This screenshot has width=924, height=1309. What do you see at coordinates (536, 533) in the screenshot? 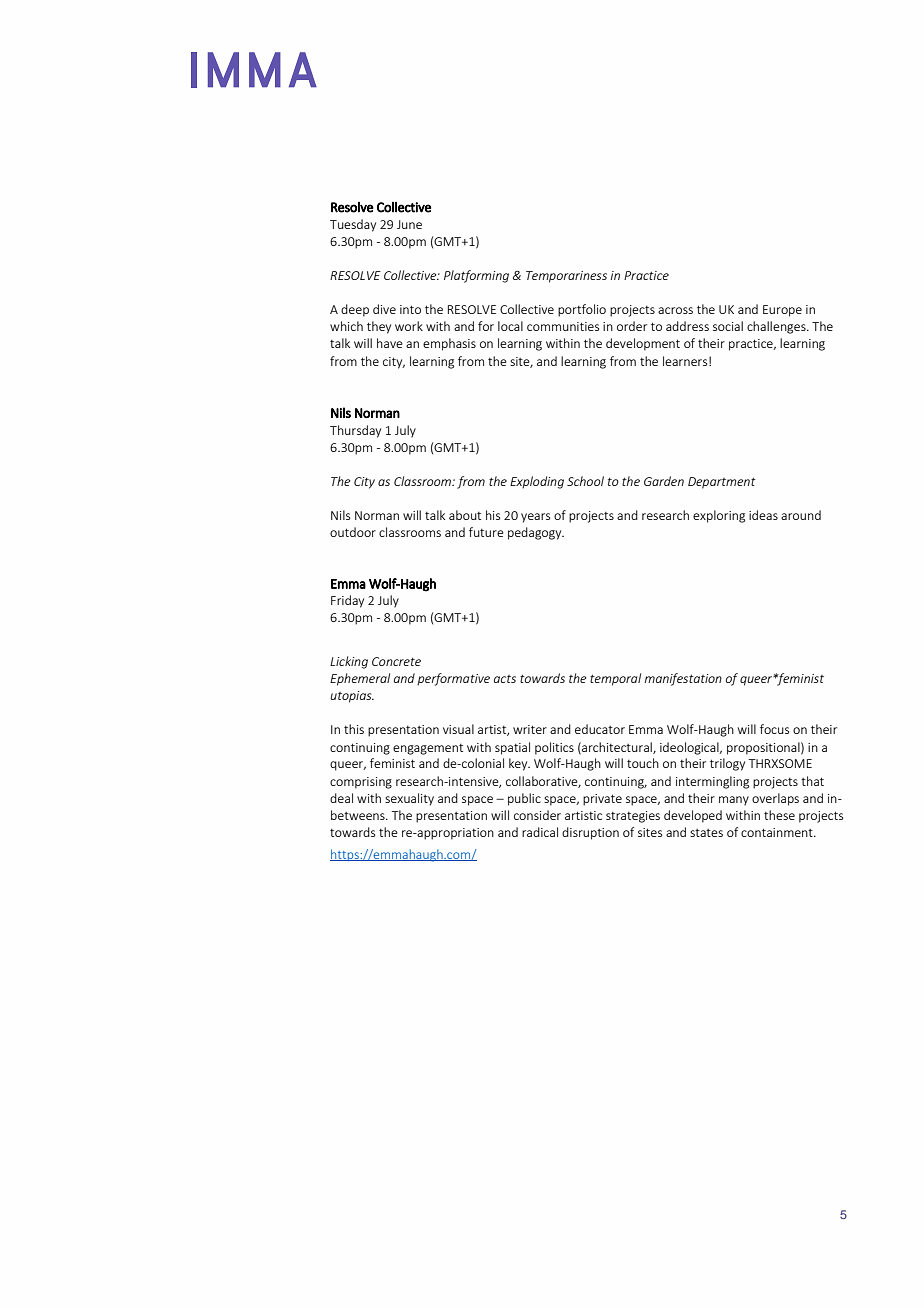
I see `pedagogy` at bounding box center [536, 533].
